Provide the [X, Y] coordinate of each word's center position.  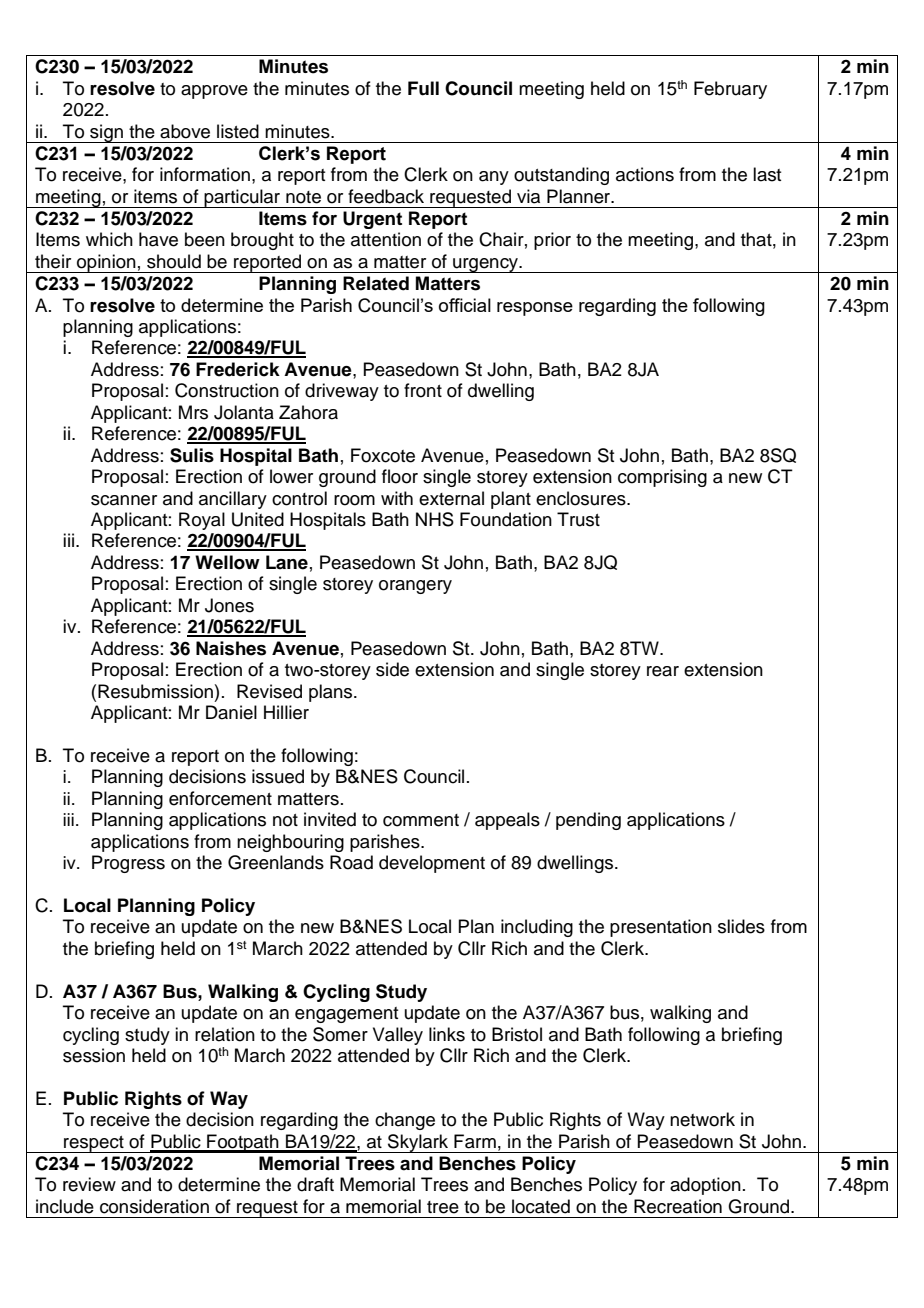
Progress [128, 864]
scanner [124, 500]
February [730, 90]
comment [421, 820]
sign [106, 133]
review [89, 1184]
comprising [662, 478]
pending [588, 821]
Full [423, 88]
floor [400, 476]
